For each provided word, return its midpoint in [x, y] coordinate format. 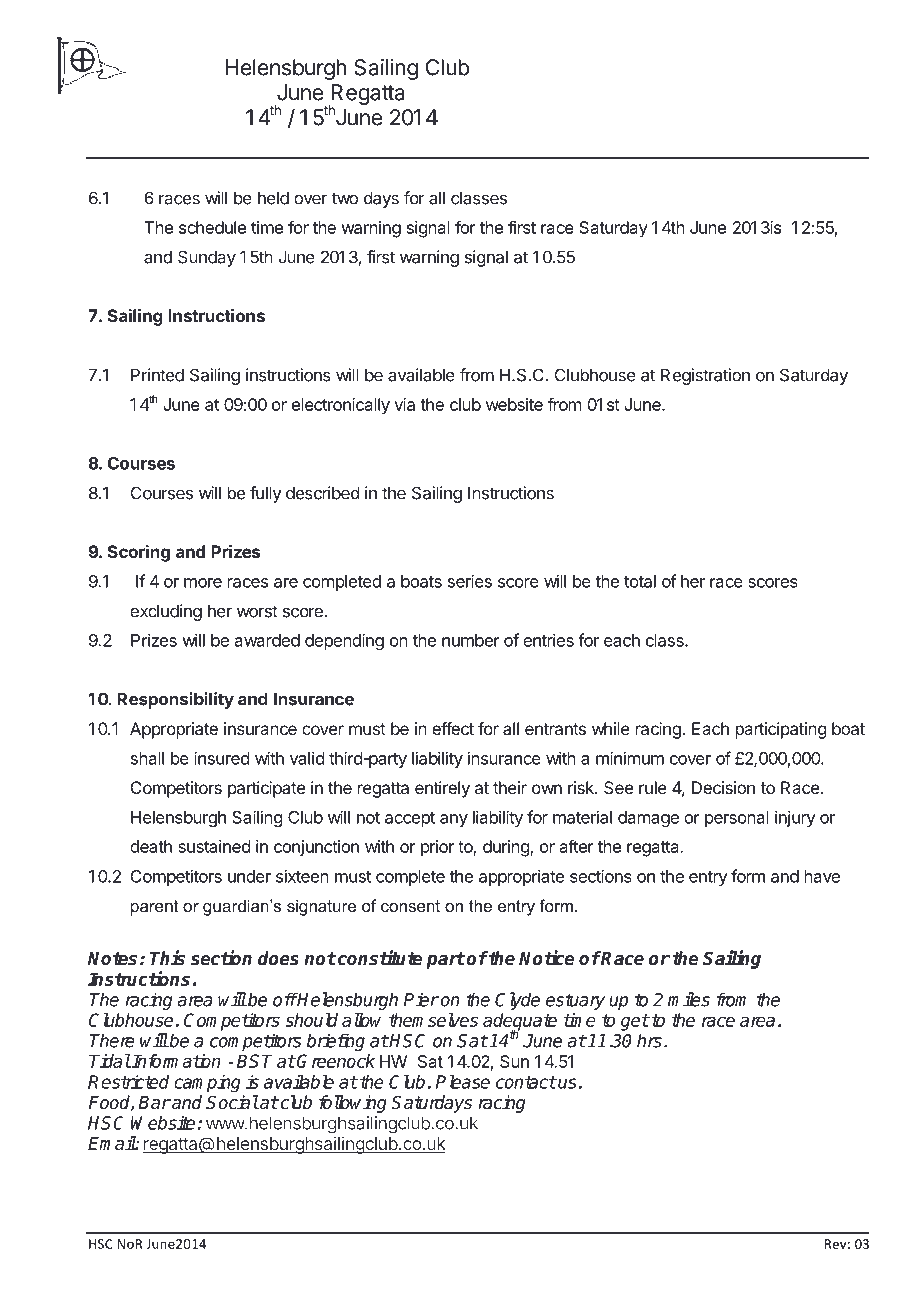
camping [207, 1084]
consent [410, 906]
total [640, 581]
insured [221, 758]
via [404, 404]
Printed [157, 375]
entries [548, 640]
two [345, 198]
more [203, 583]
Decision [723, 787]
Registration [705, 376]
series [470, 581]
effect [453, 728]
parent [154, 908]
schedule [212, 227]
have [822, 876]
